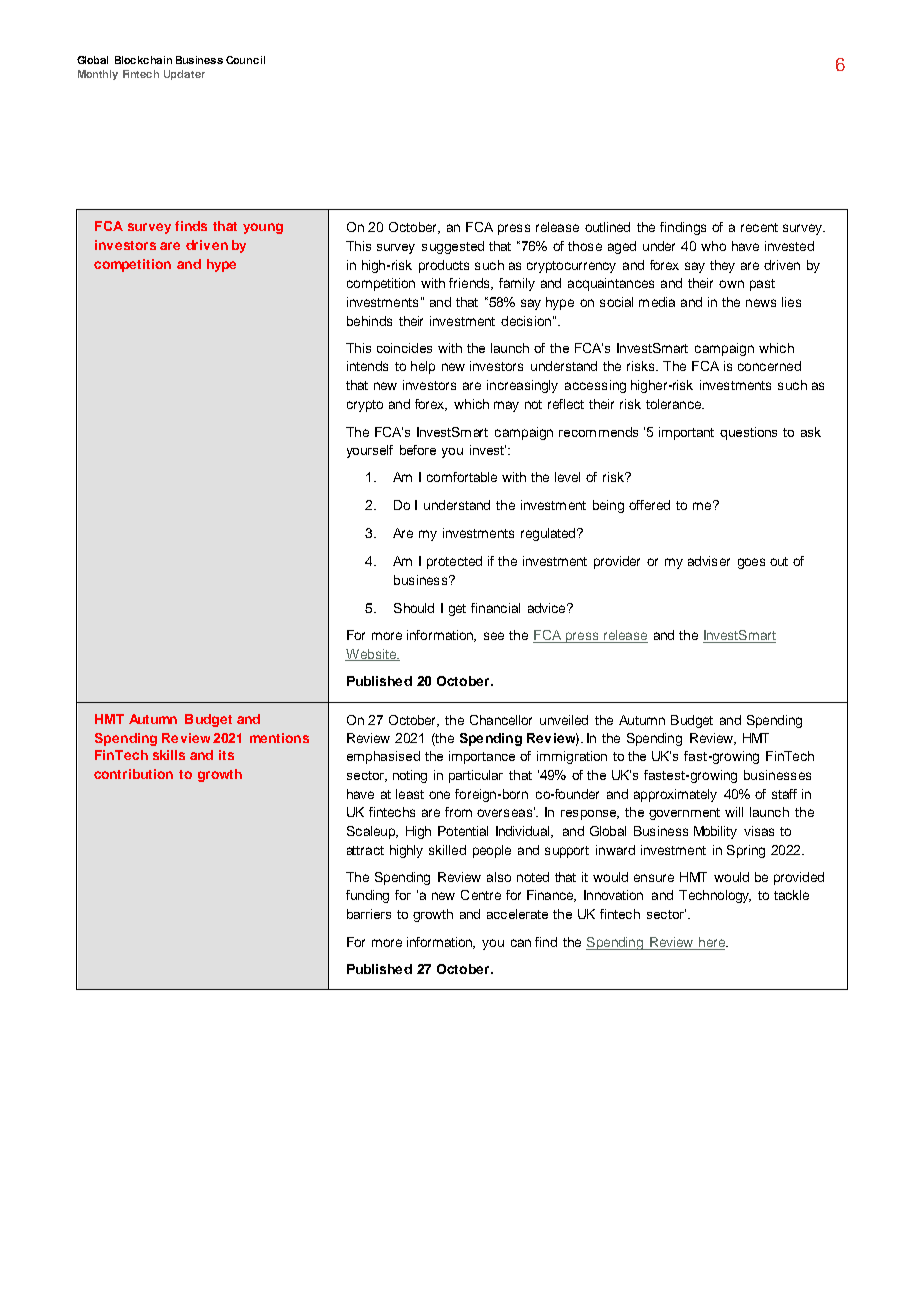 The image size is (924, 1308). Describe the element at coordinates (367, 366) in the image. I see `intends` at that location.
